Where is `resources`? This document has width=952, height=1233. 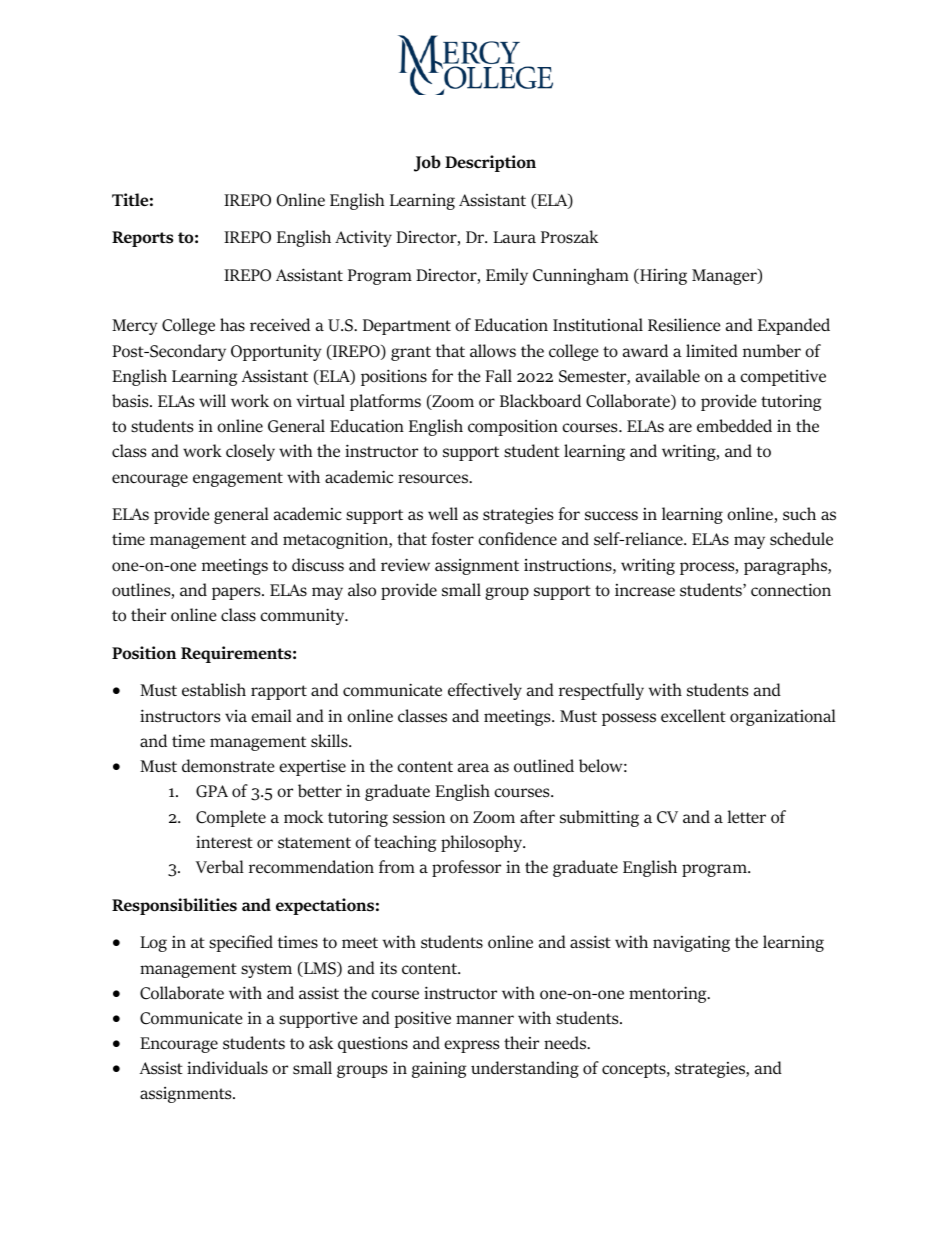
resources is located at coordinates (434, 479).
